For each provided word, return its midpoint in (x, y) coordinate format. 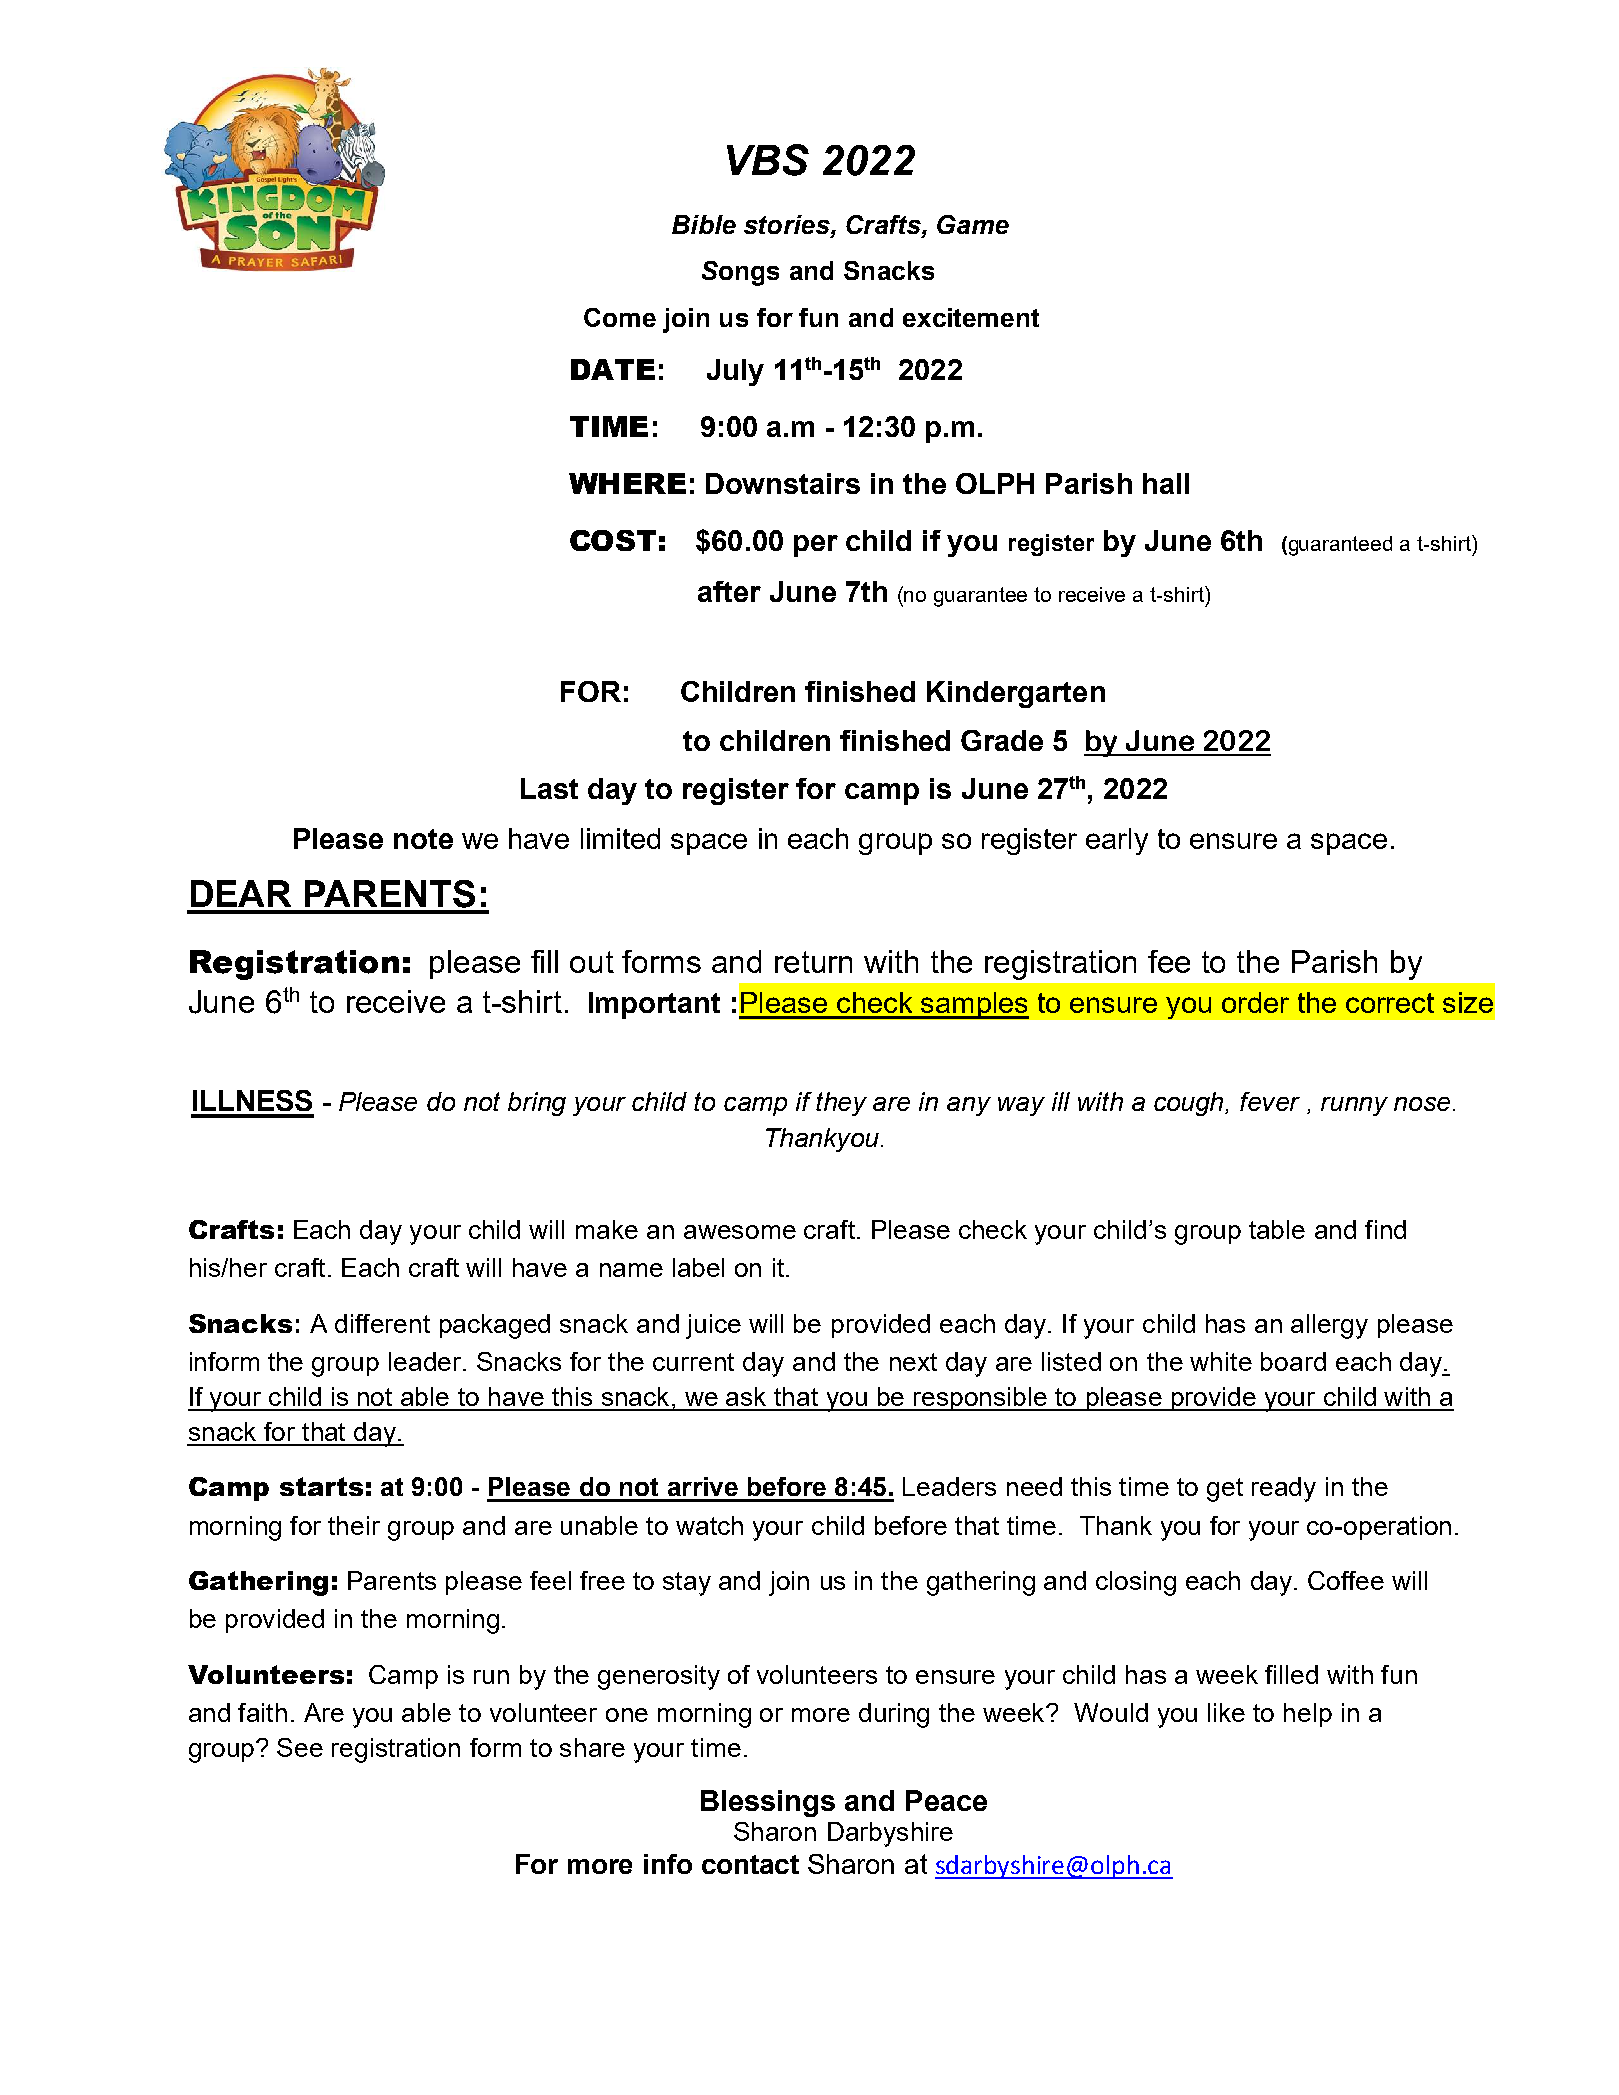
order (1255, 1002)
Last (549, 788)
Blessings (768, 1803)
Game (973, 224)
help (1308, 1715)
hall (1166, 483)
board (1293, 1361)
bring (537, 1104)
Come (620, 317)
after (729, 591)
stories (788, 226)
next (913, 1362)
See (300, 1747)
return (813, 962)
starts (321, 1486)
